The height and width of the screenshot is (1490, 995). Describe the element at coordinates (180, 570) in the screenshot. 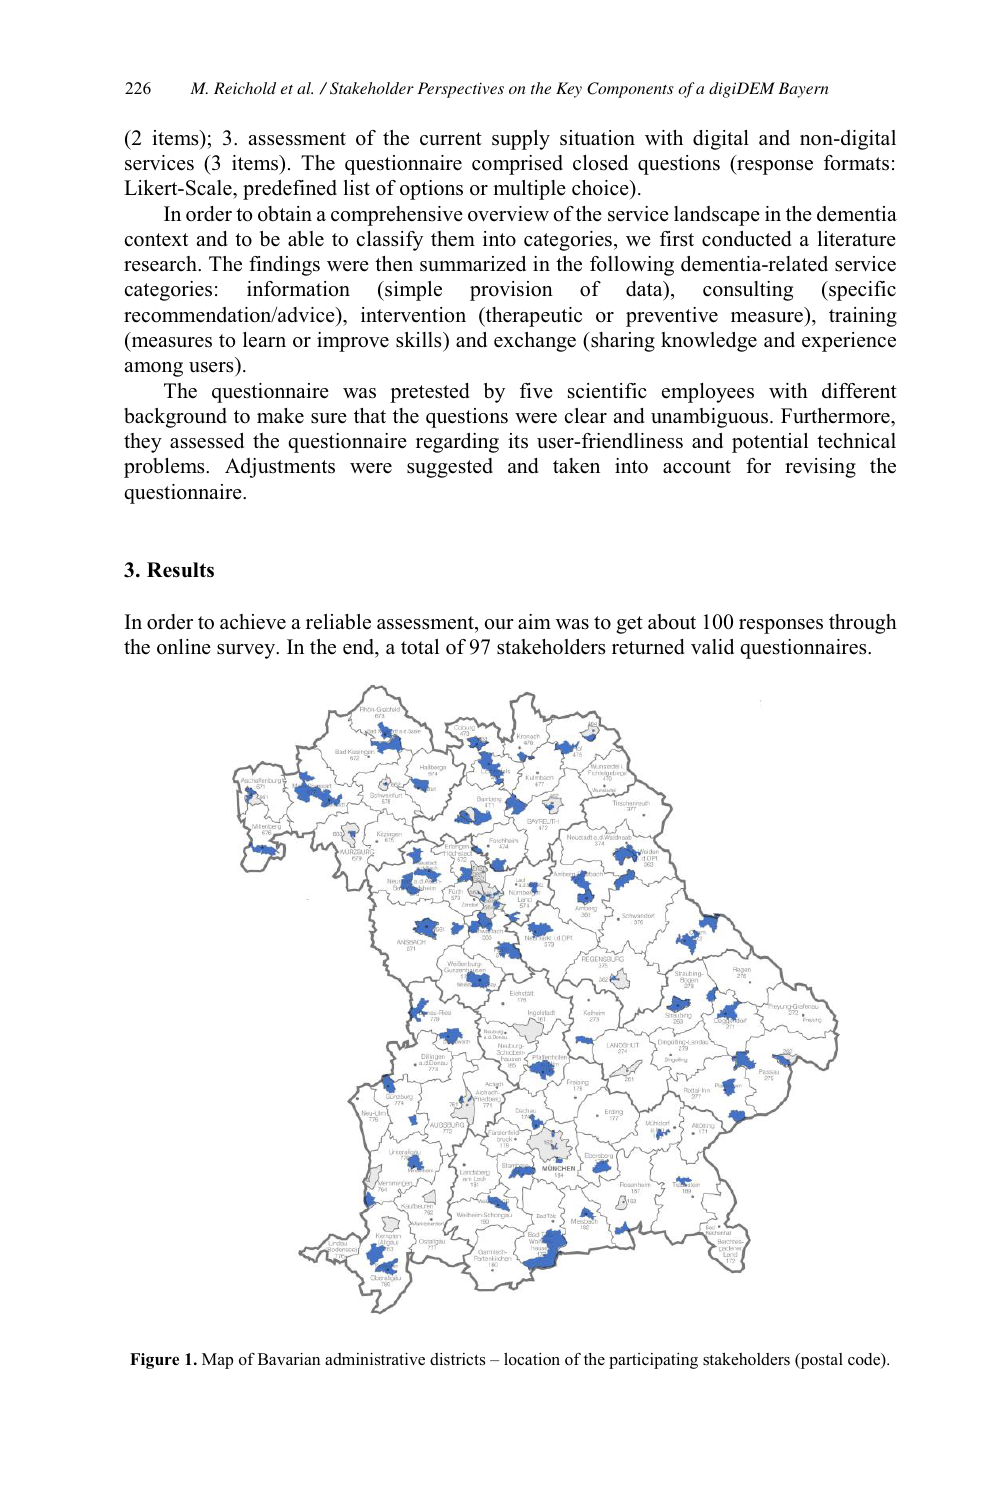

I see `Results` at that location.
